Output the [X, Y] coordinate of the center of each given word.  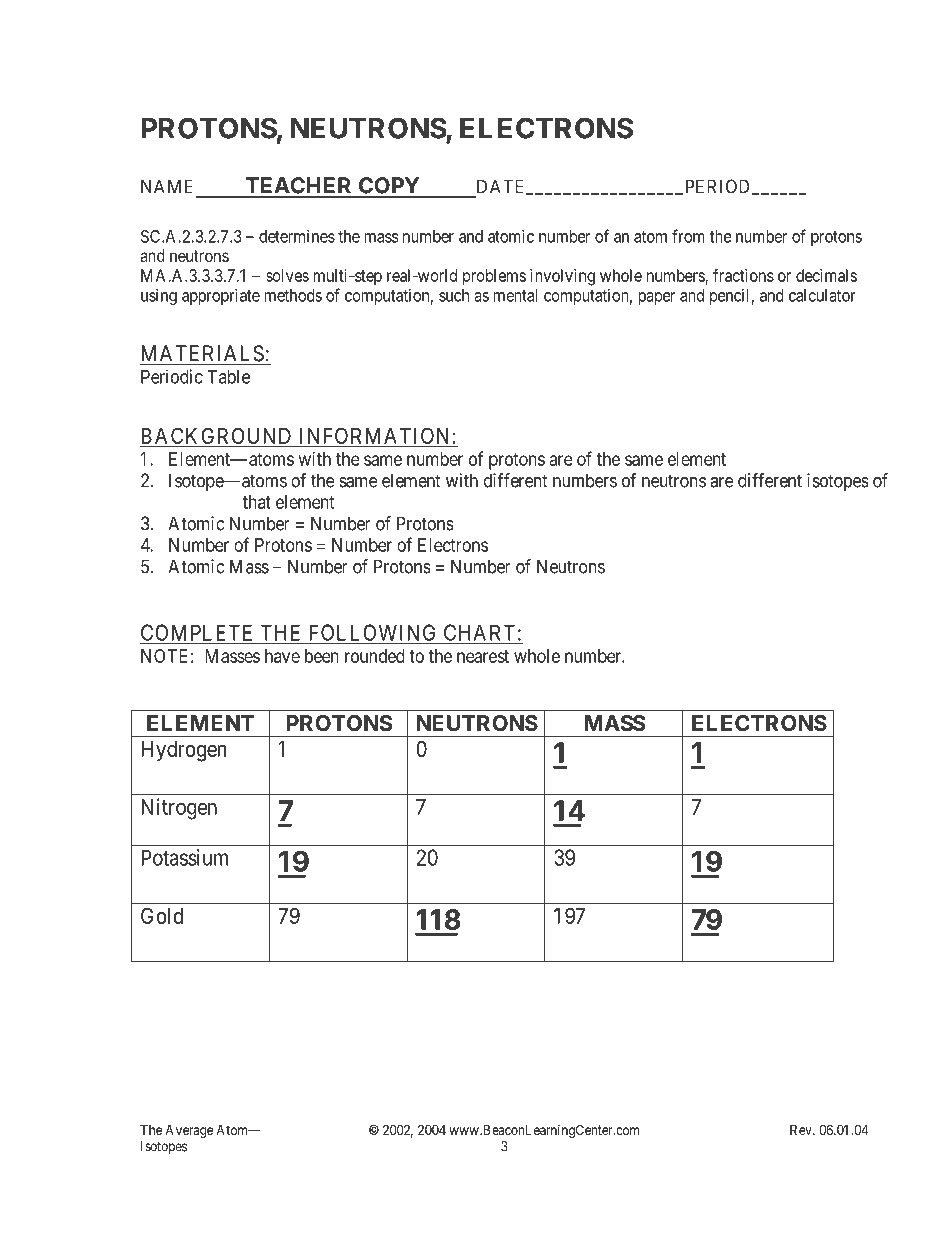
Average [189, 1131]
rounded [375, 656]
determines [297, 236]
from [688, 236]
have [282, 656]
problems [494, 277]
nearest [483, 656]
